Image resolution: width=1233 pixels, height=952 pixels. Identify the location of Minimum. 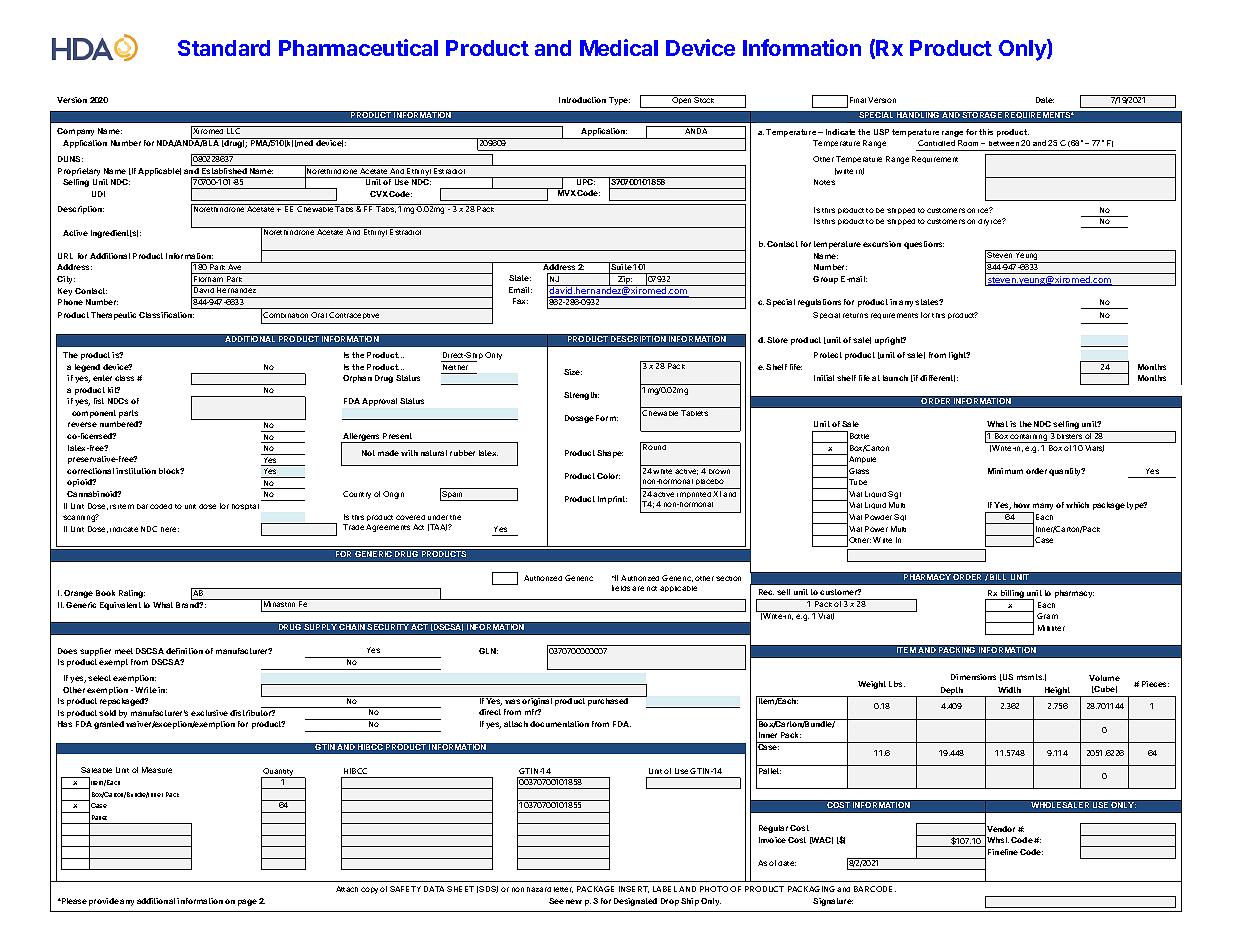
(1005, 471).
